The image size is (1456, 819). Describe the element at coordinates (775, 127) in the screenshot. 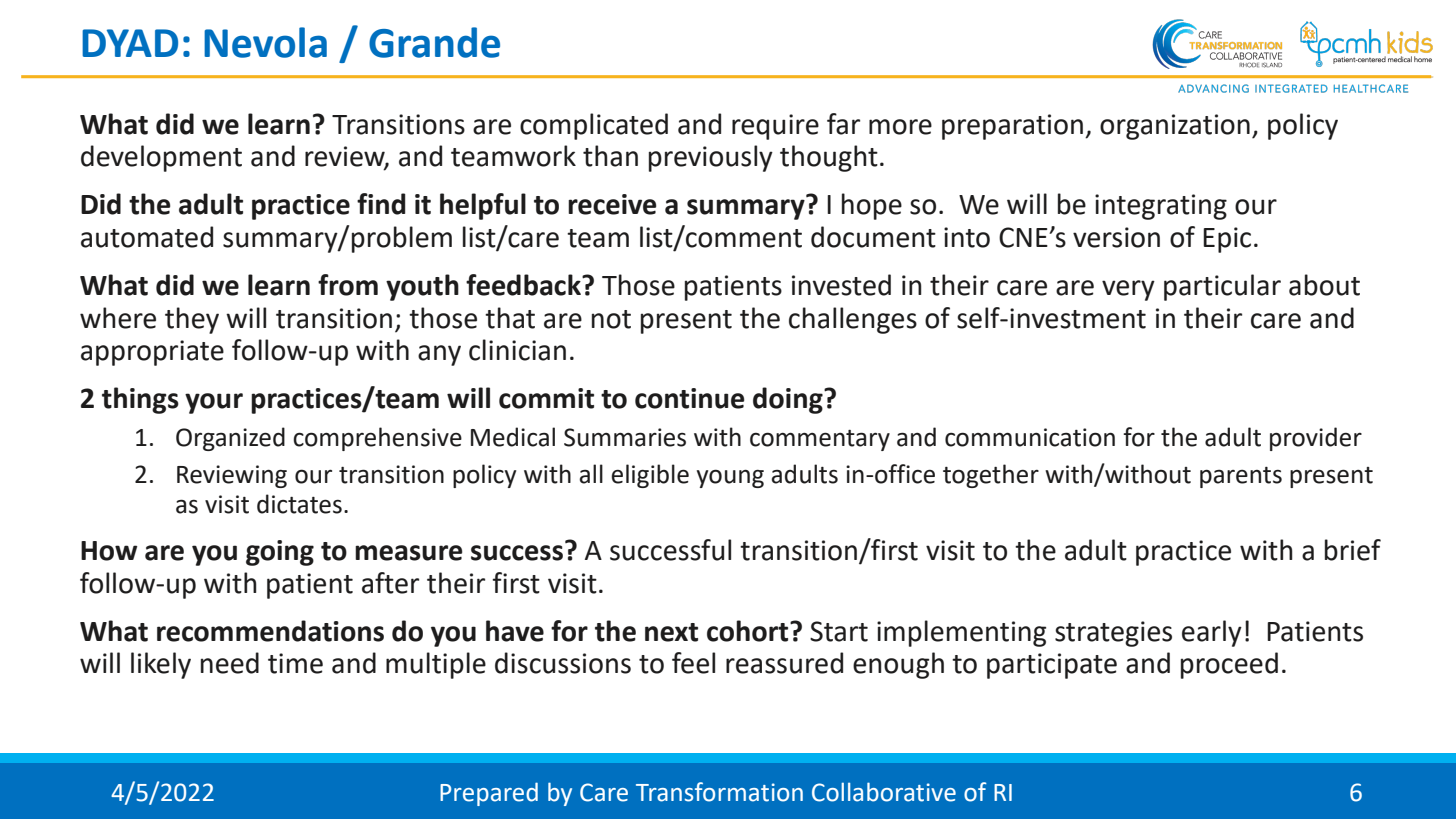

I see `require` at that location.
